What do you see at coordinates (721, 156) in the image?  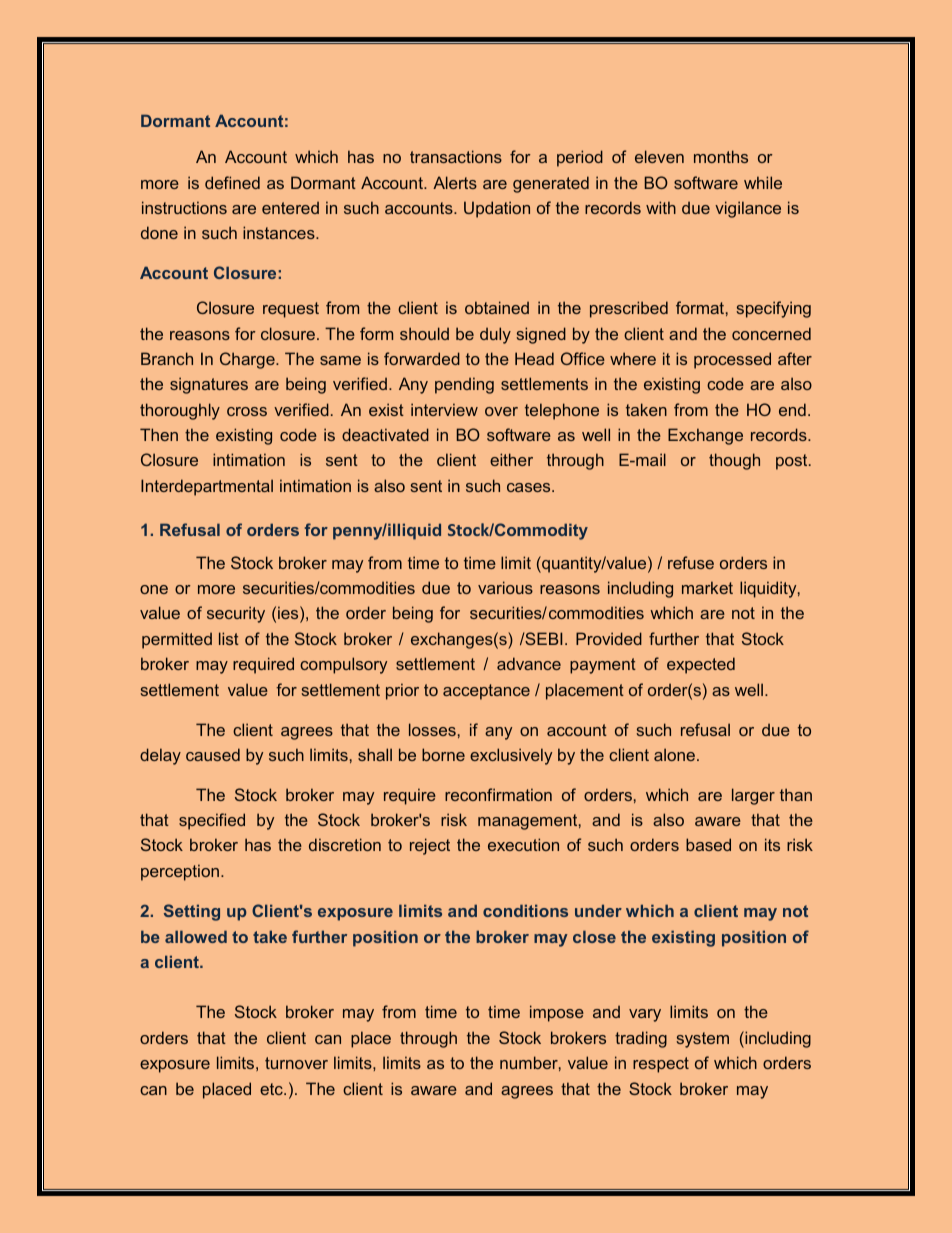 I see `months` at bounding box center [721, 156].
